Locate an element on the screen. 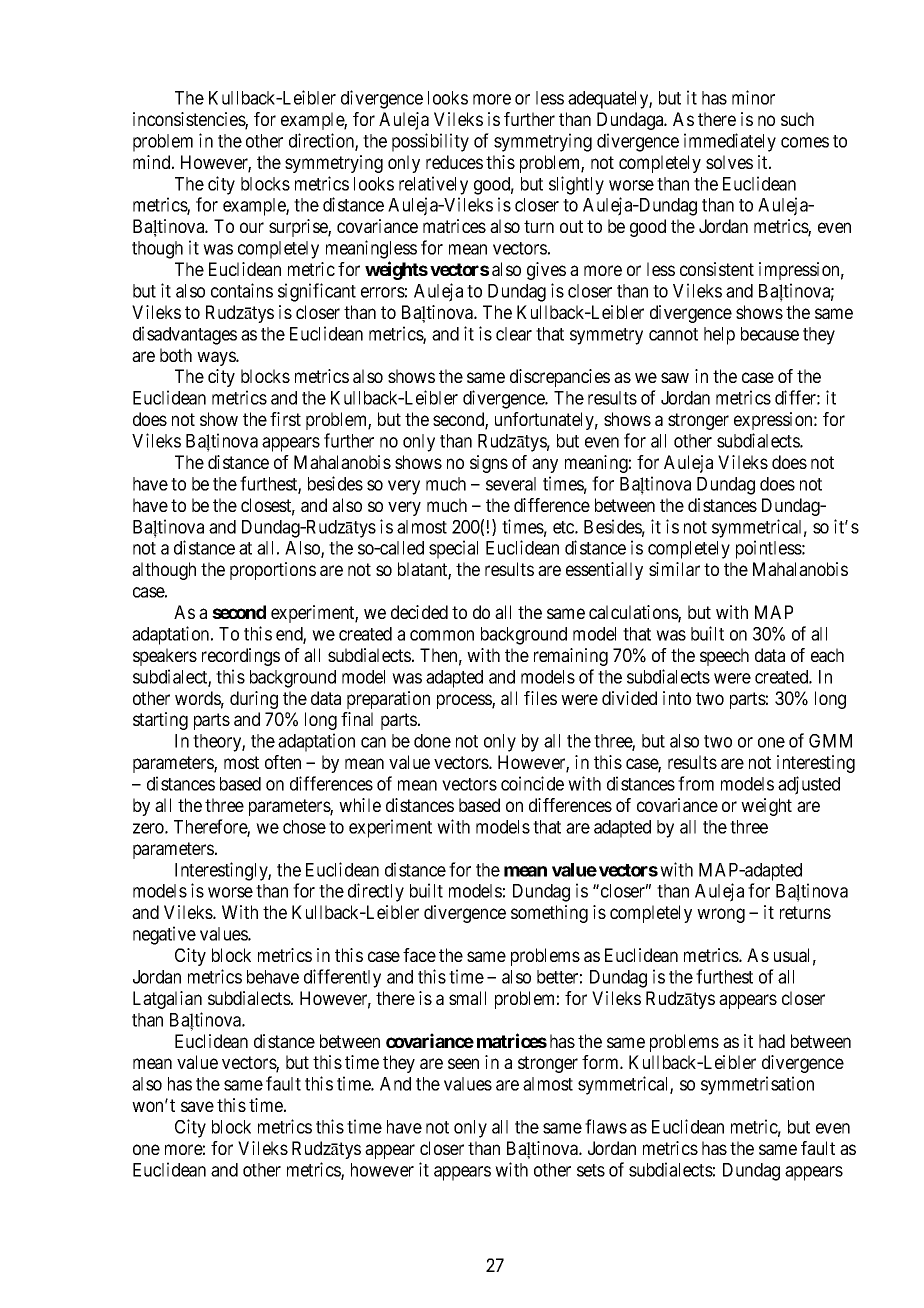 The height and width of the screenshot is (1308, 924). wrong is located at coordinates (721, 915).
